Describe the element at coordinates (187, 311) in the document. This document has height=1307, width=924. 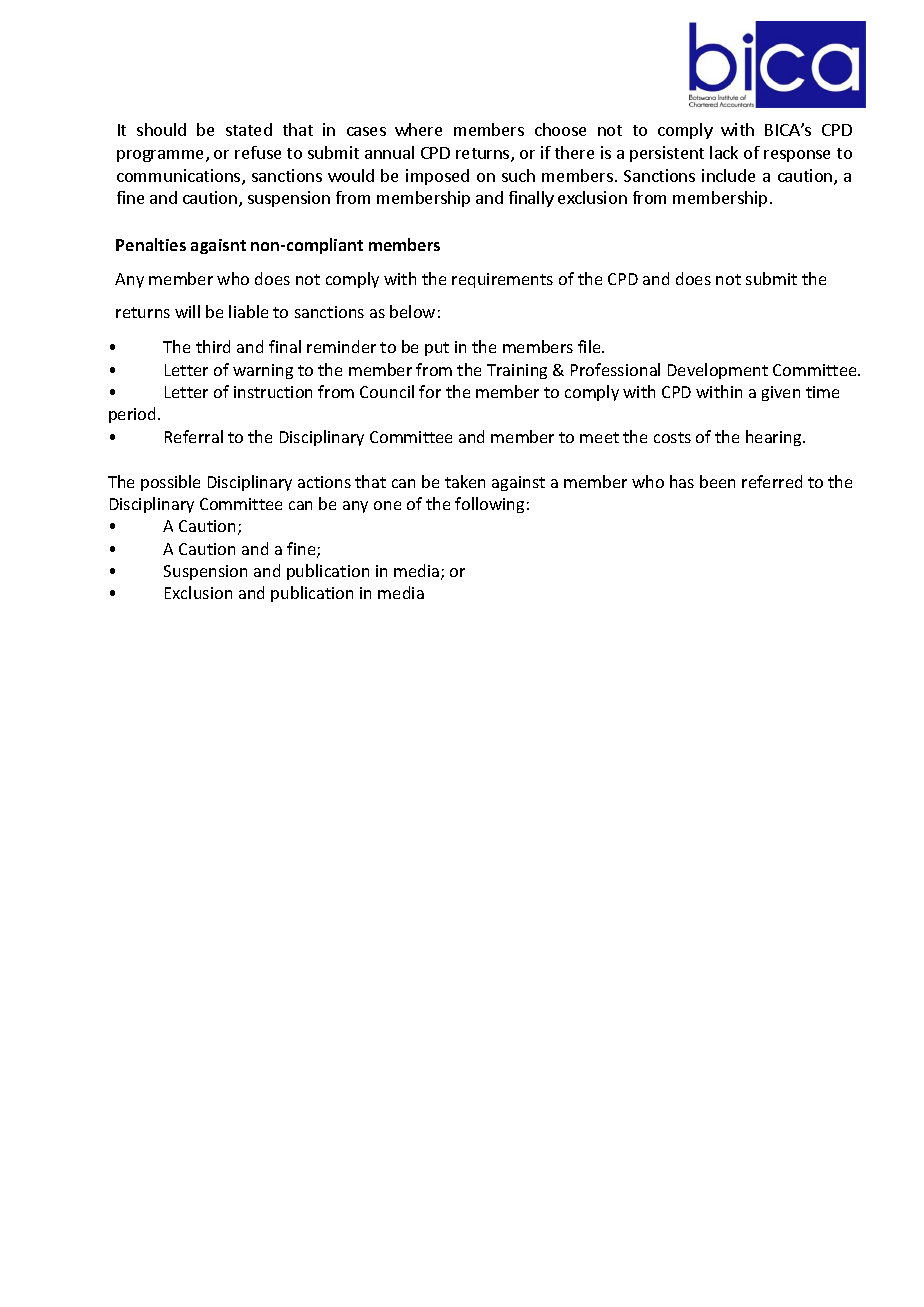
I see `will` at that location.
